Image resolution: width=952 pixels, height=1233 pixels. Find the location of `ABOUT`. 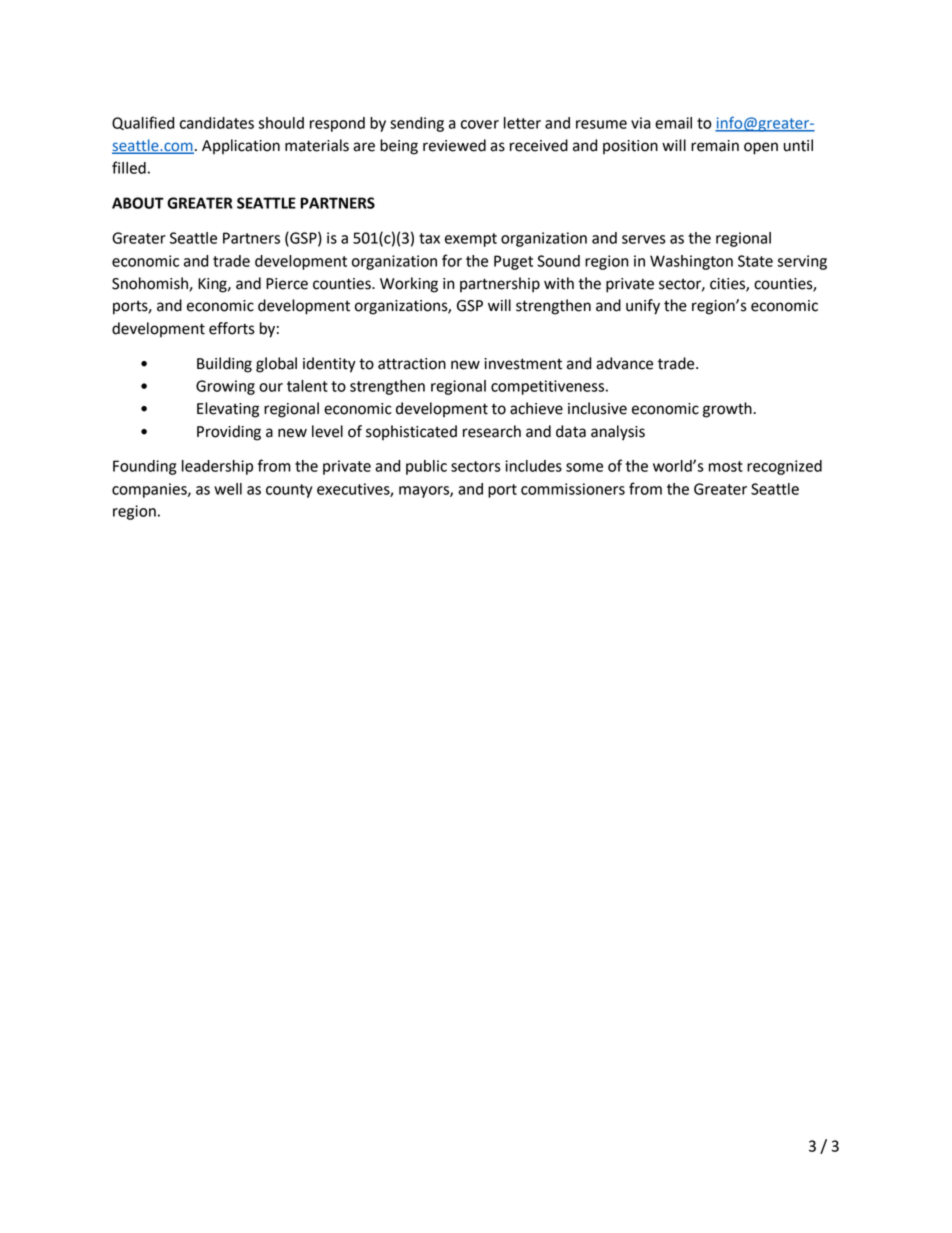

ABOUT is located at coordinates (138, 203).
